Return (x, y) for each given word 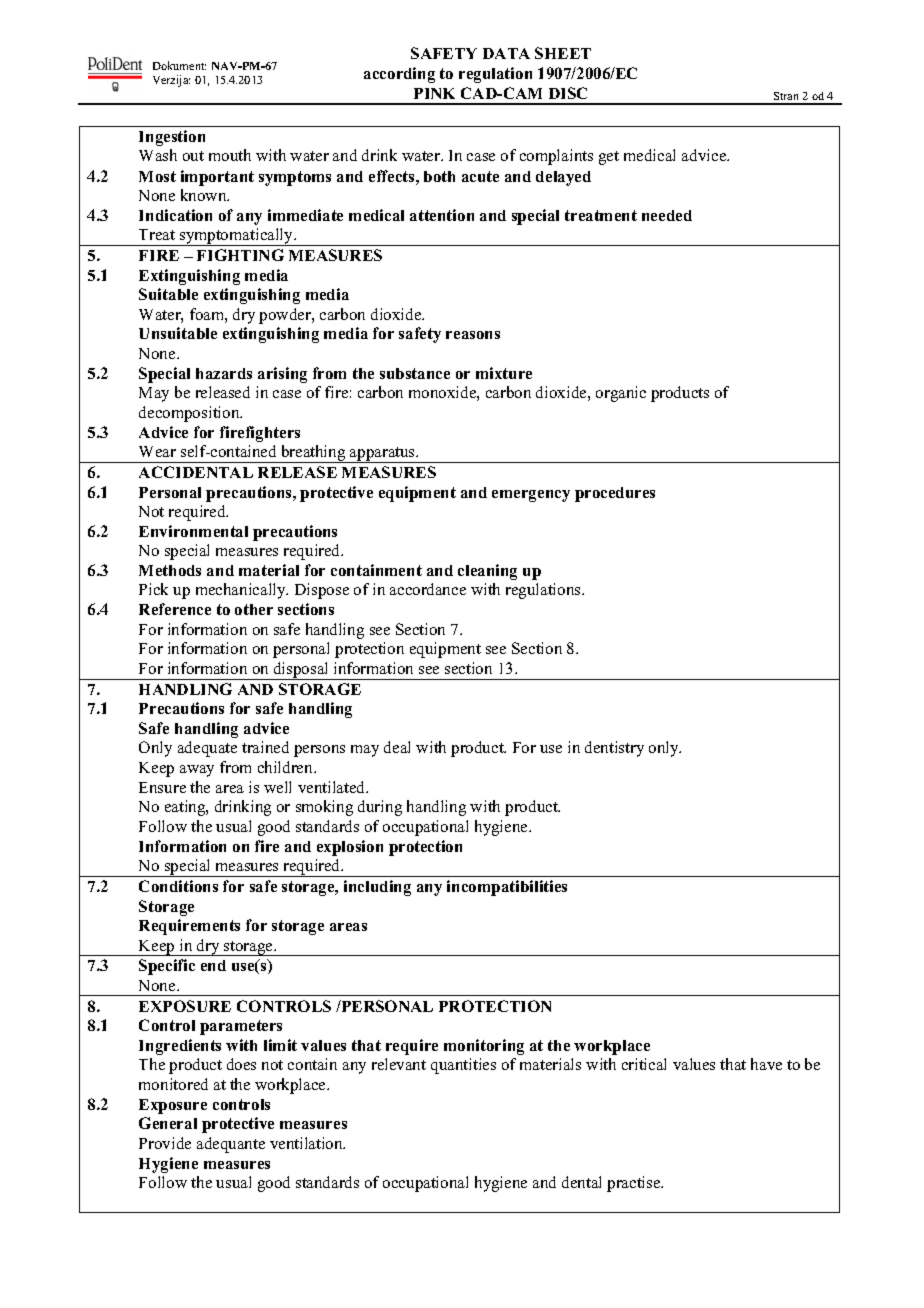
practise (635, 1184)
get (609, 158)
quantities (463, 1066)
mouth (230, 155)
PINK (434, 93)
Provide (165, 1143)
